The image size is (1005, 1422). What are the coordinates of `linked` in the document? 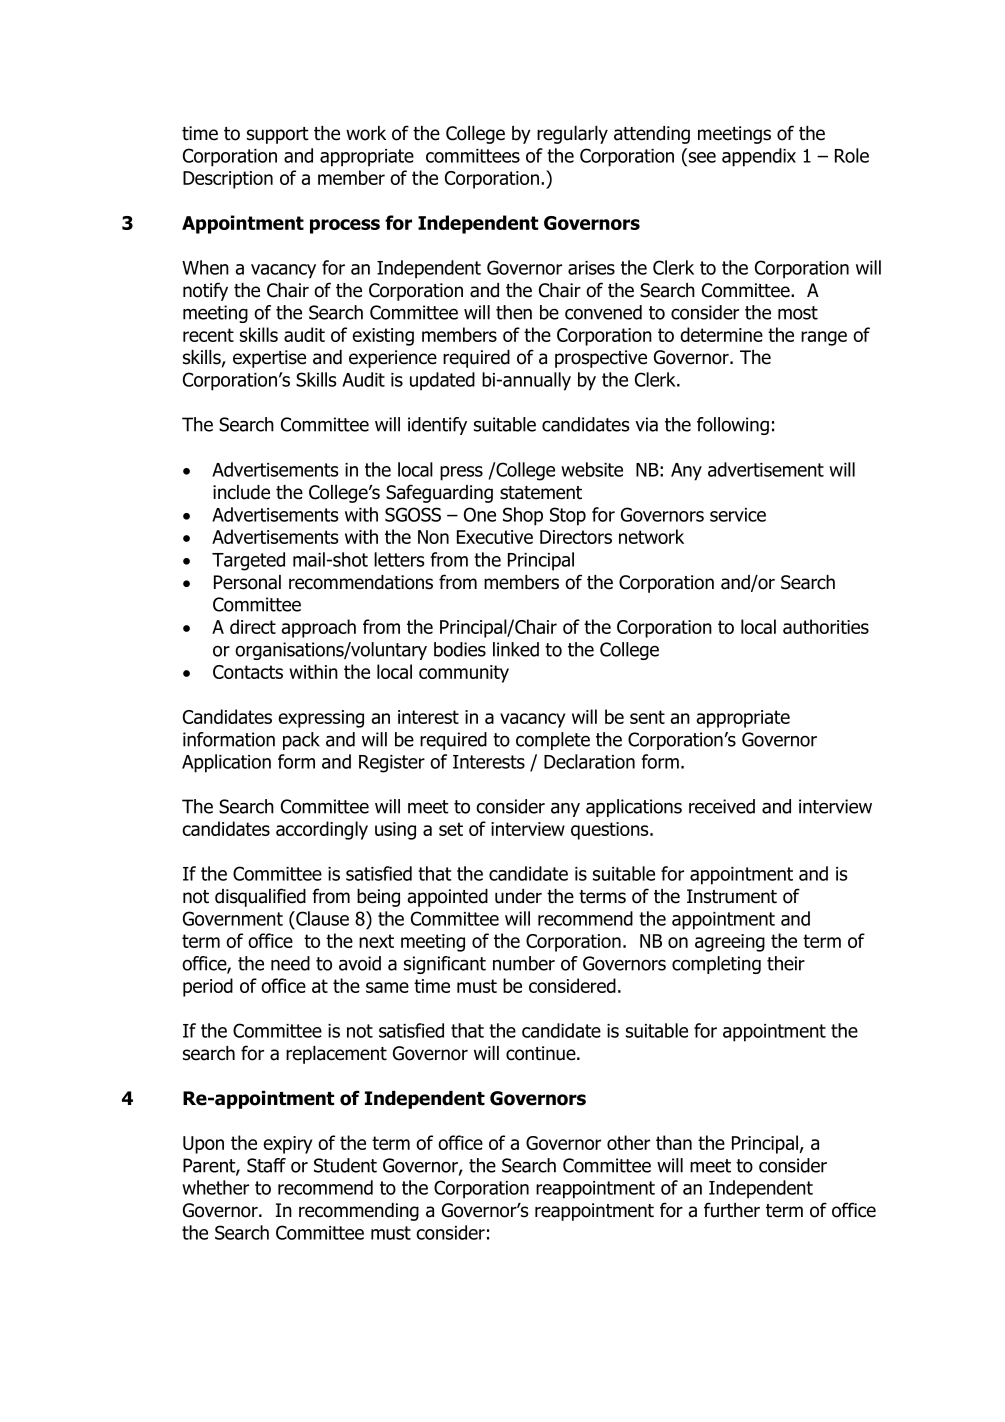 It's located at (516, 649).
